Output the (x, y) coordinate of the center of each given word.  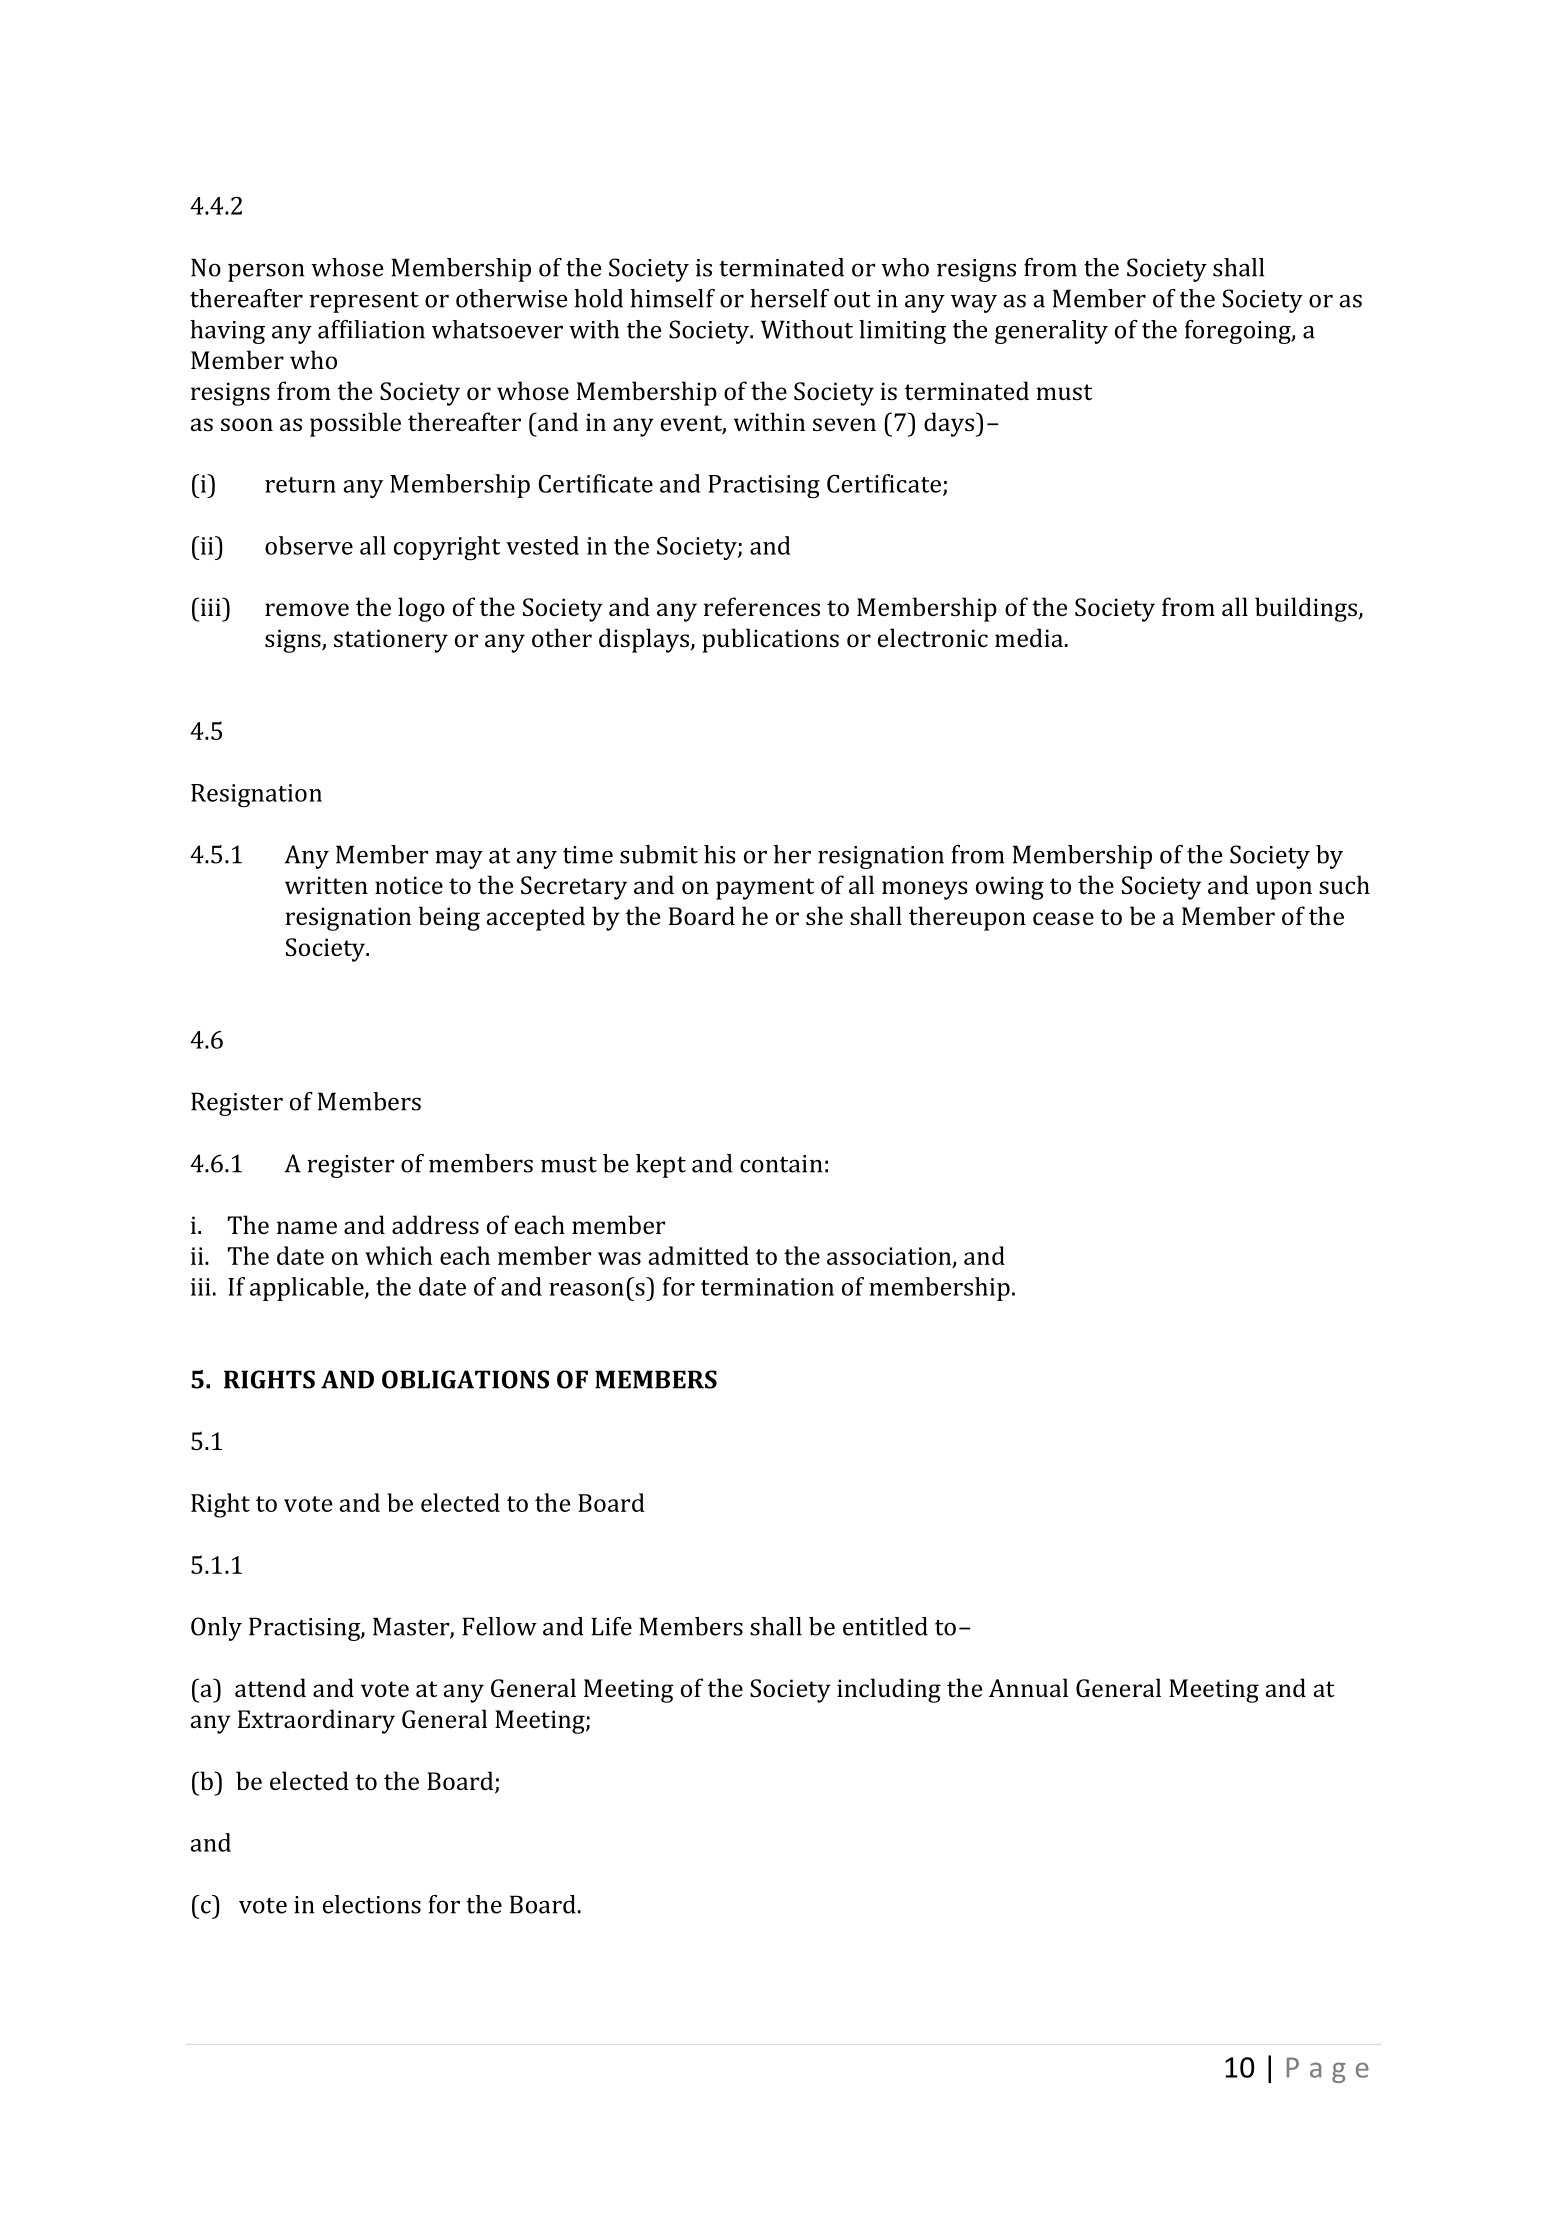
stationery (391, 641)
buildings (1306, 609)
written (326, 885)
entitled (885, 1626)
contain (781, 1164)
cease (1063, 918)
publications (770, 640)
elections (372, 1904)
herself (789, 298)
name (307, 1227)
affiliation (371, 329)
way (974, 304)
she (824, 915)
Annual (1028, 1687)
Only (216, 1629)
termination (767, 1287)
